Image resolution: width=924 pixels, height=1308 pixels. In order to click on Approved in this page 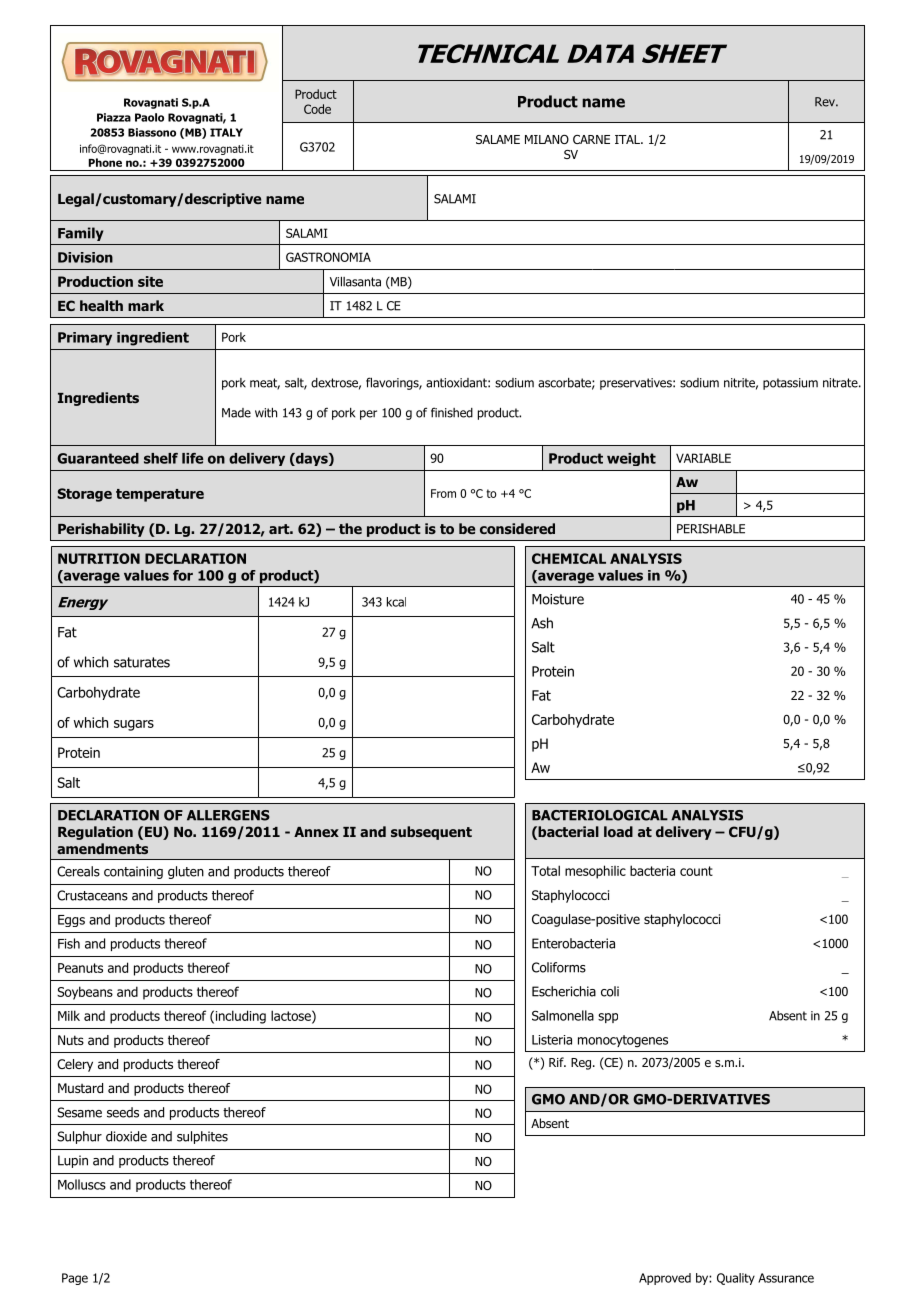, I will do `click(665, 1279)`.
